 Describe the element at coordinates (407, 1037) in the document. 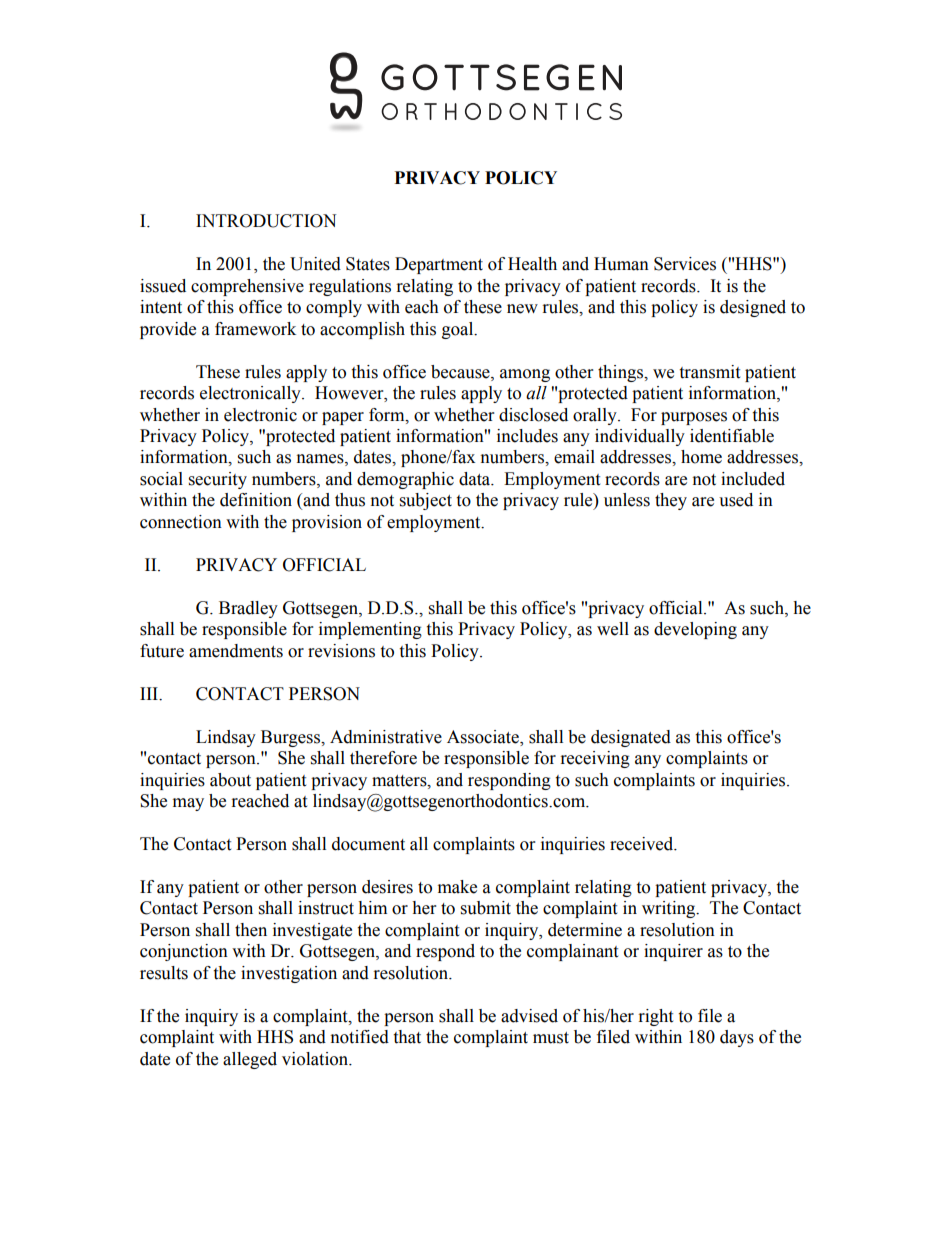

I see `that` at that location.
